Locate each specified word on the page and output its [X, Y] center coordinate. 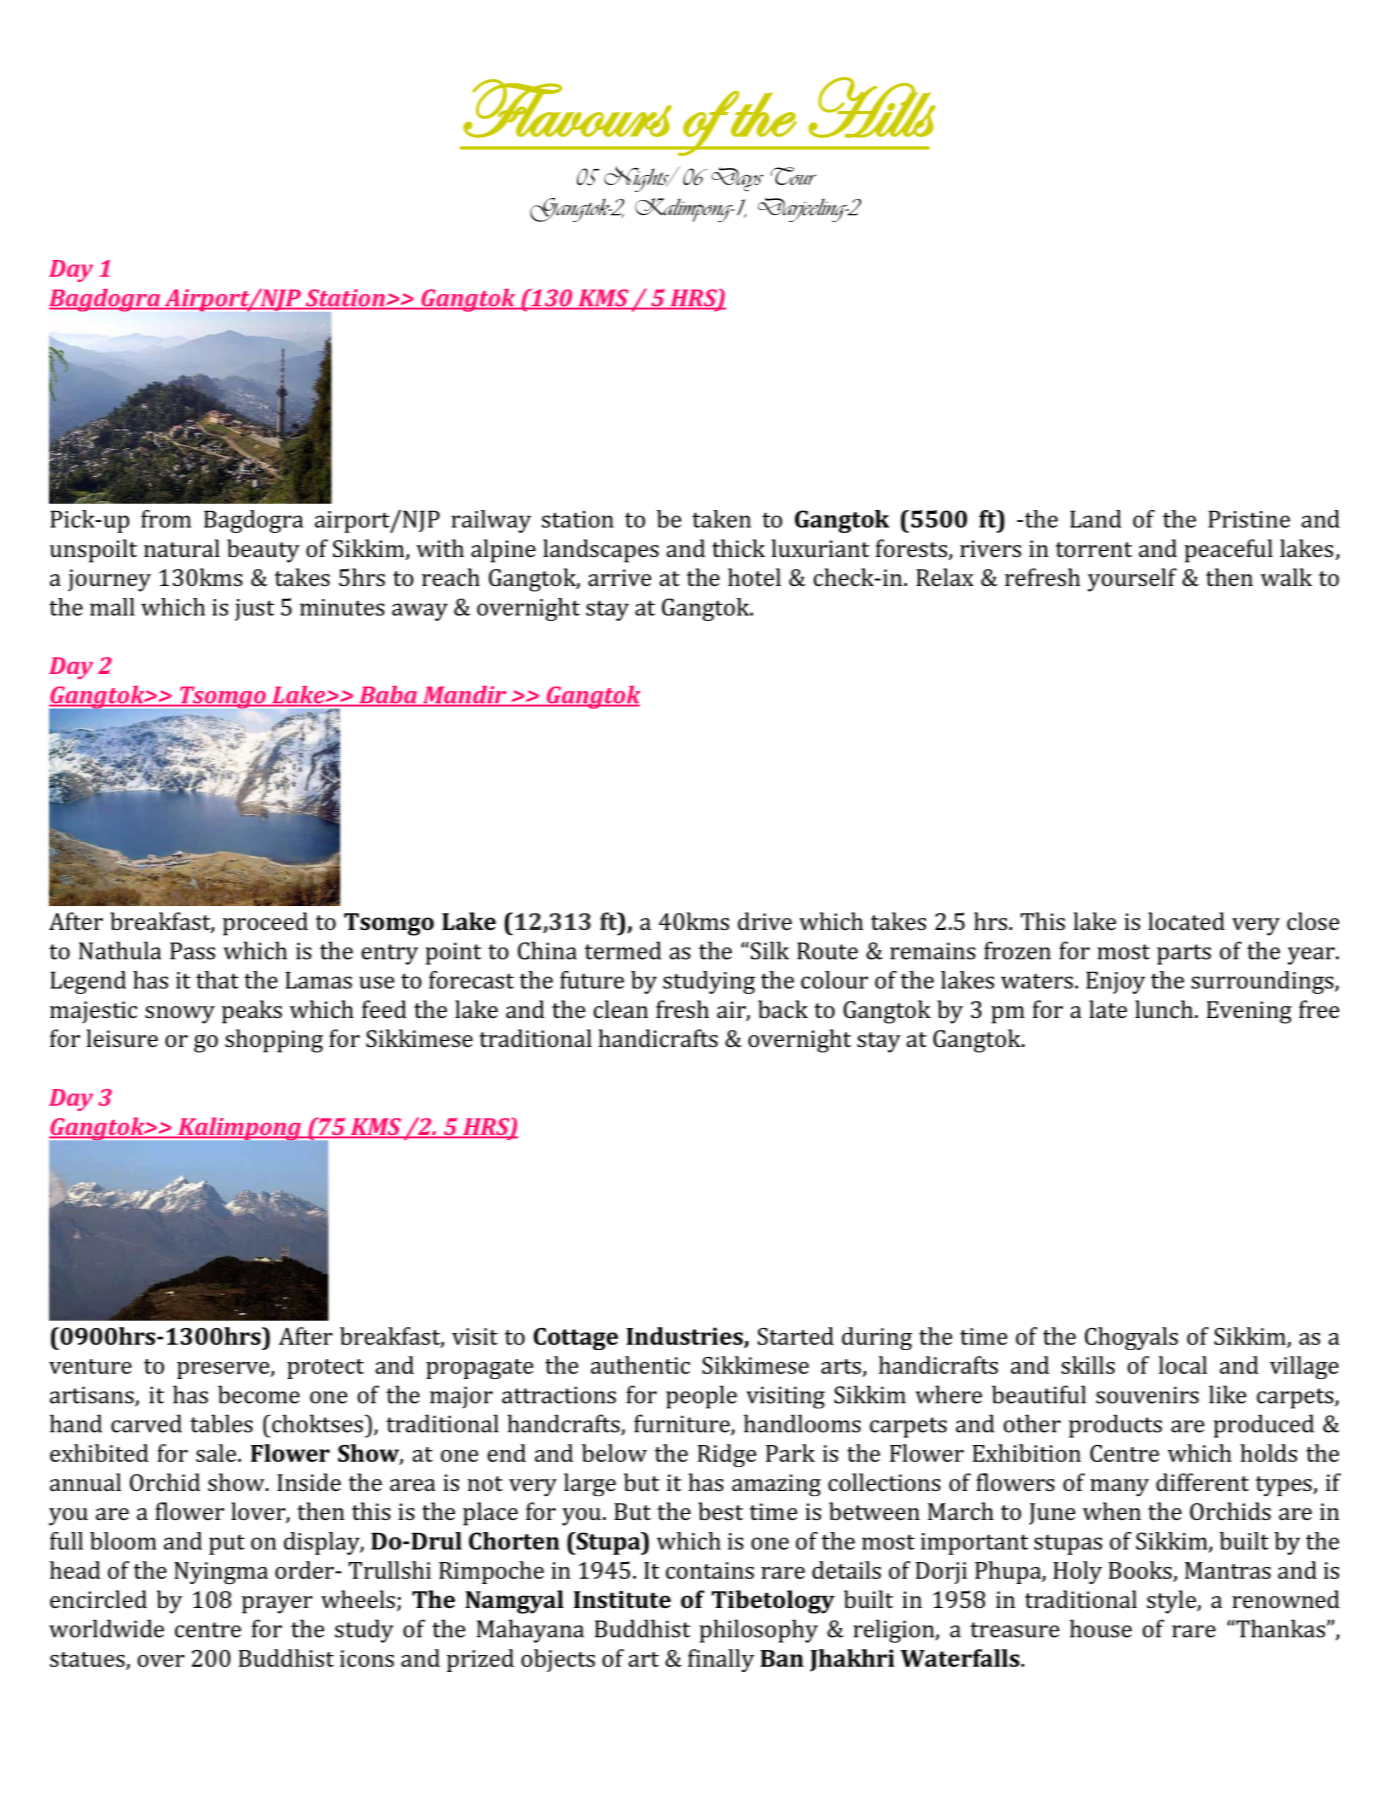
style [1172, 1602]
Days [737, 179]
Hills [872, 107]
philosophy [759, 1631]
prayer [277, 1605]
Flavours [567, 108]
